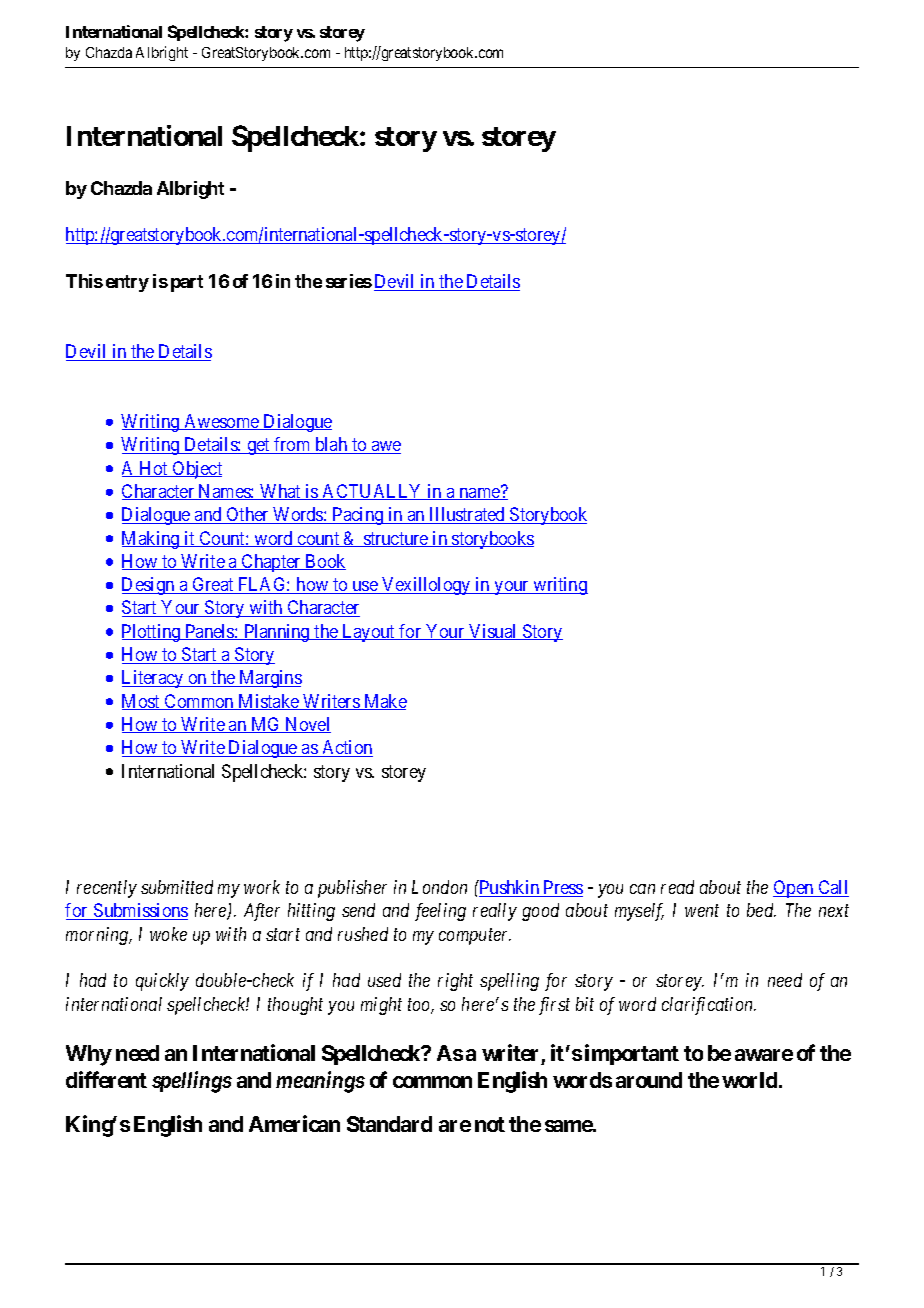 Image resolution: width=924 pixels, height=1308 pixels. What do you see at coordinates (106, 1079) in the page?
I see `different` at bounding box center [106, 1079].
